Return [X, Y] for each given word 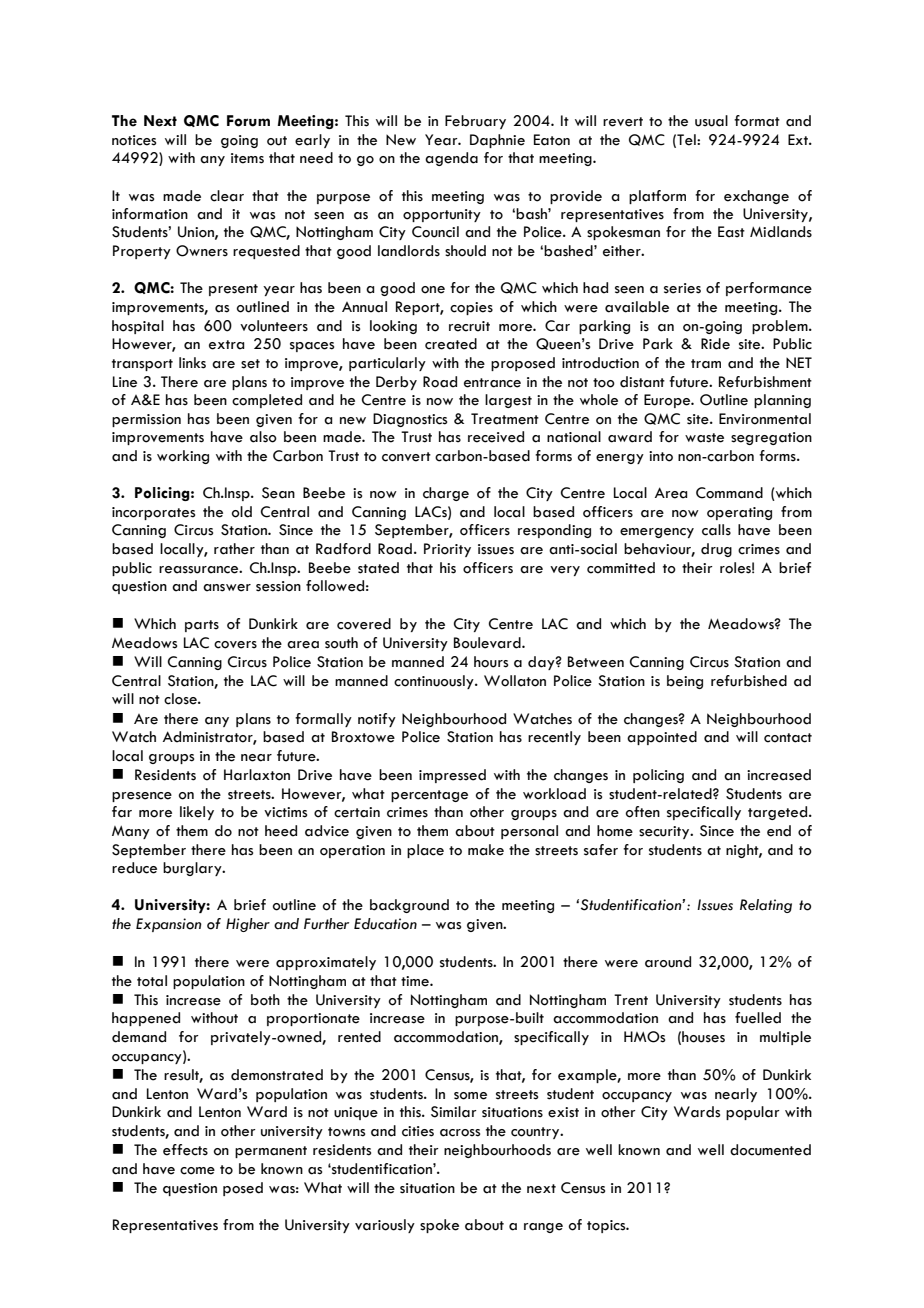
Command [729, 493]
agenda [451, 159]
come [197, 1171]
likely [197, 813]
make [486, 850]
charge [446, 494]
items [247, 158]
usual [711, 121]
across [460, 1133]
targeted [779, 813]
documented [770, 1150]
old [242, 512]
